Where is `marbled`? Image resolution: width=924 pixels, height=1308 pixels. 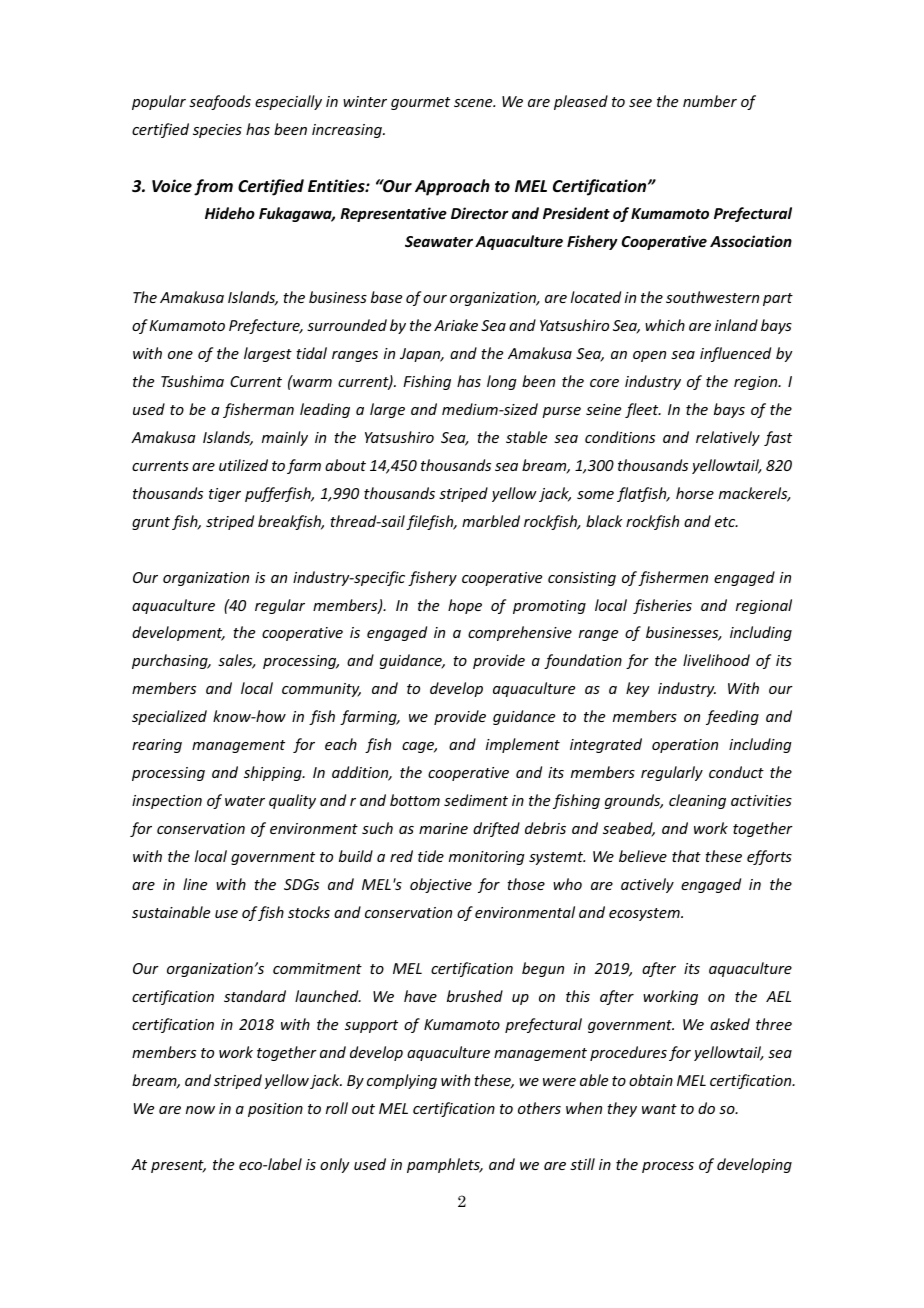
marbled is located at coordinates (491, 521).
